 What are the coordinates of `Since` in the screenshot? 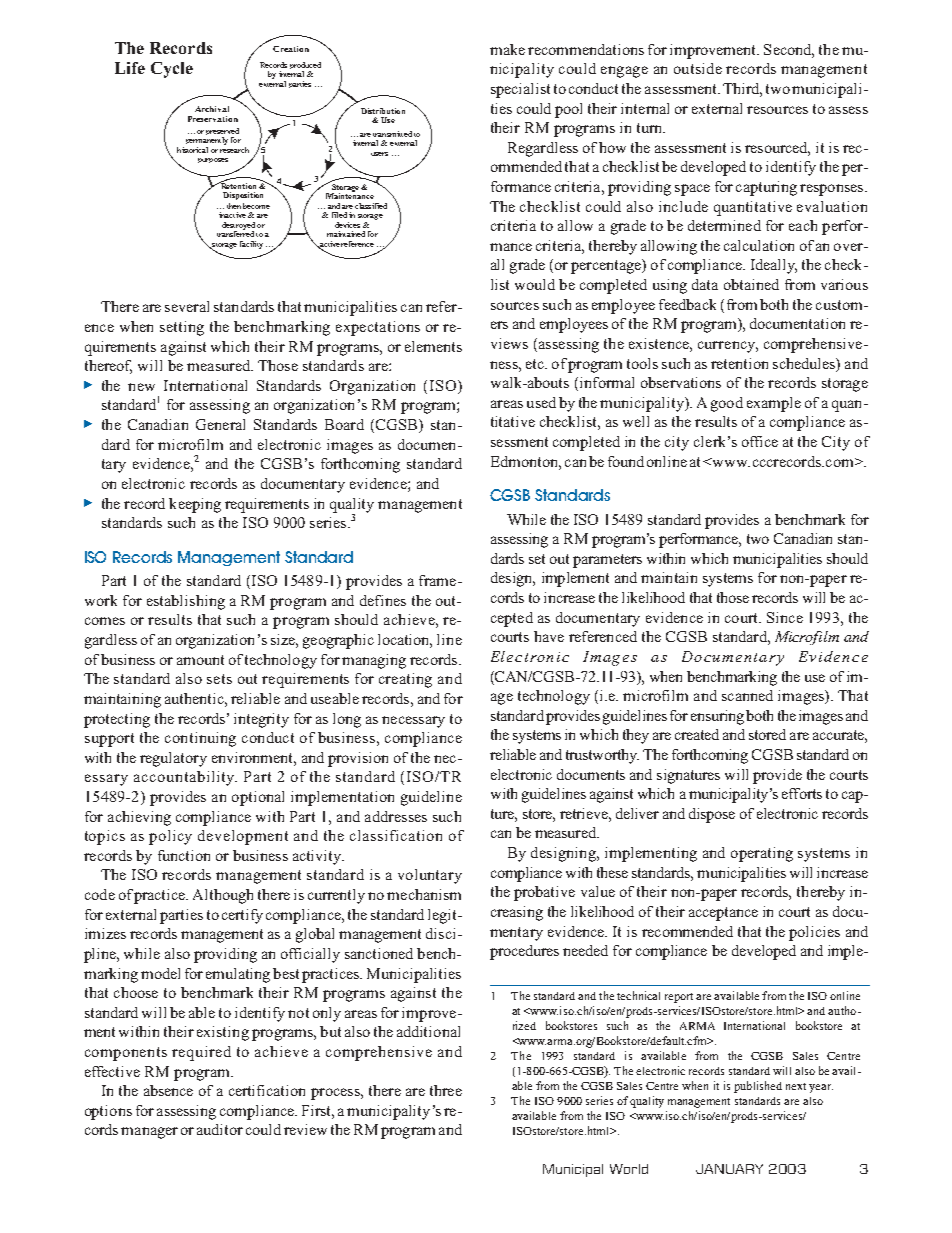 It's located at (785, 617).
